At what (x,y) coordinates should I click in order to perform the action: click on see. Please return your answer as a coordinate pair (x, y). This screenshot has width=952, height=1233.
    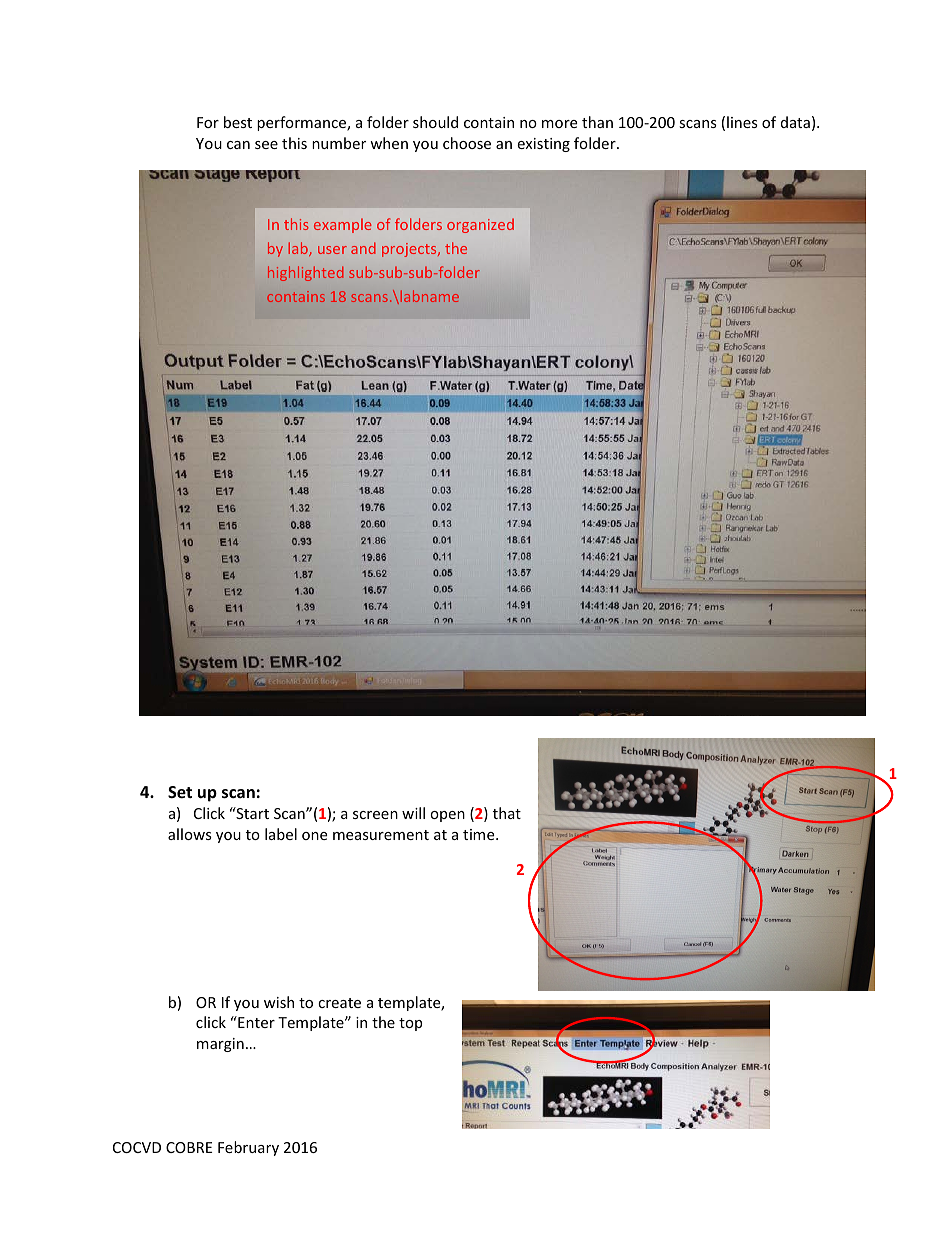
    Looking at the image, I should click on (266, 145).
